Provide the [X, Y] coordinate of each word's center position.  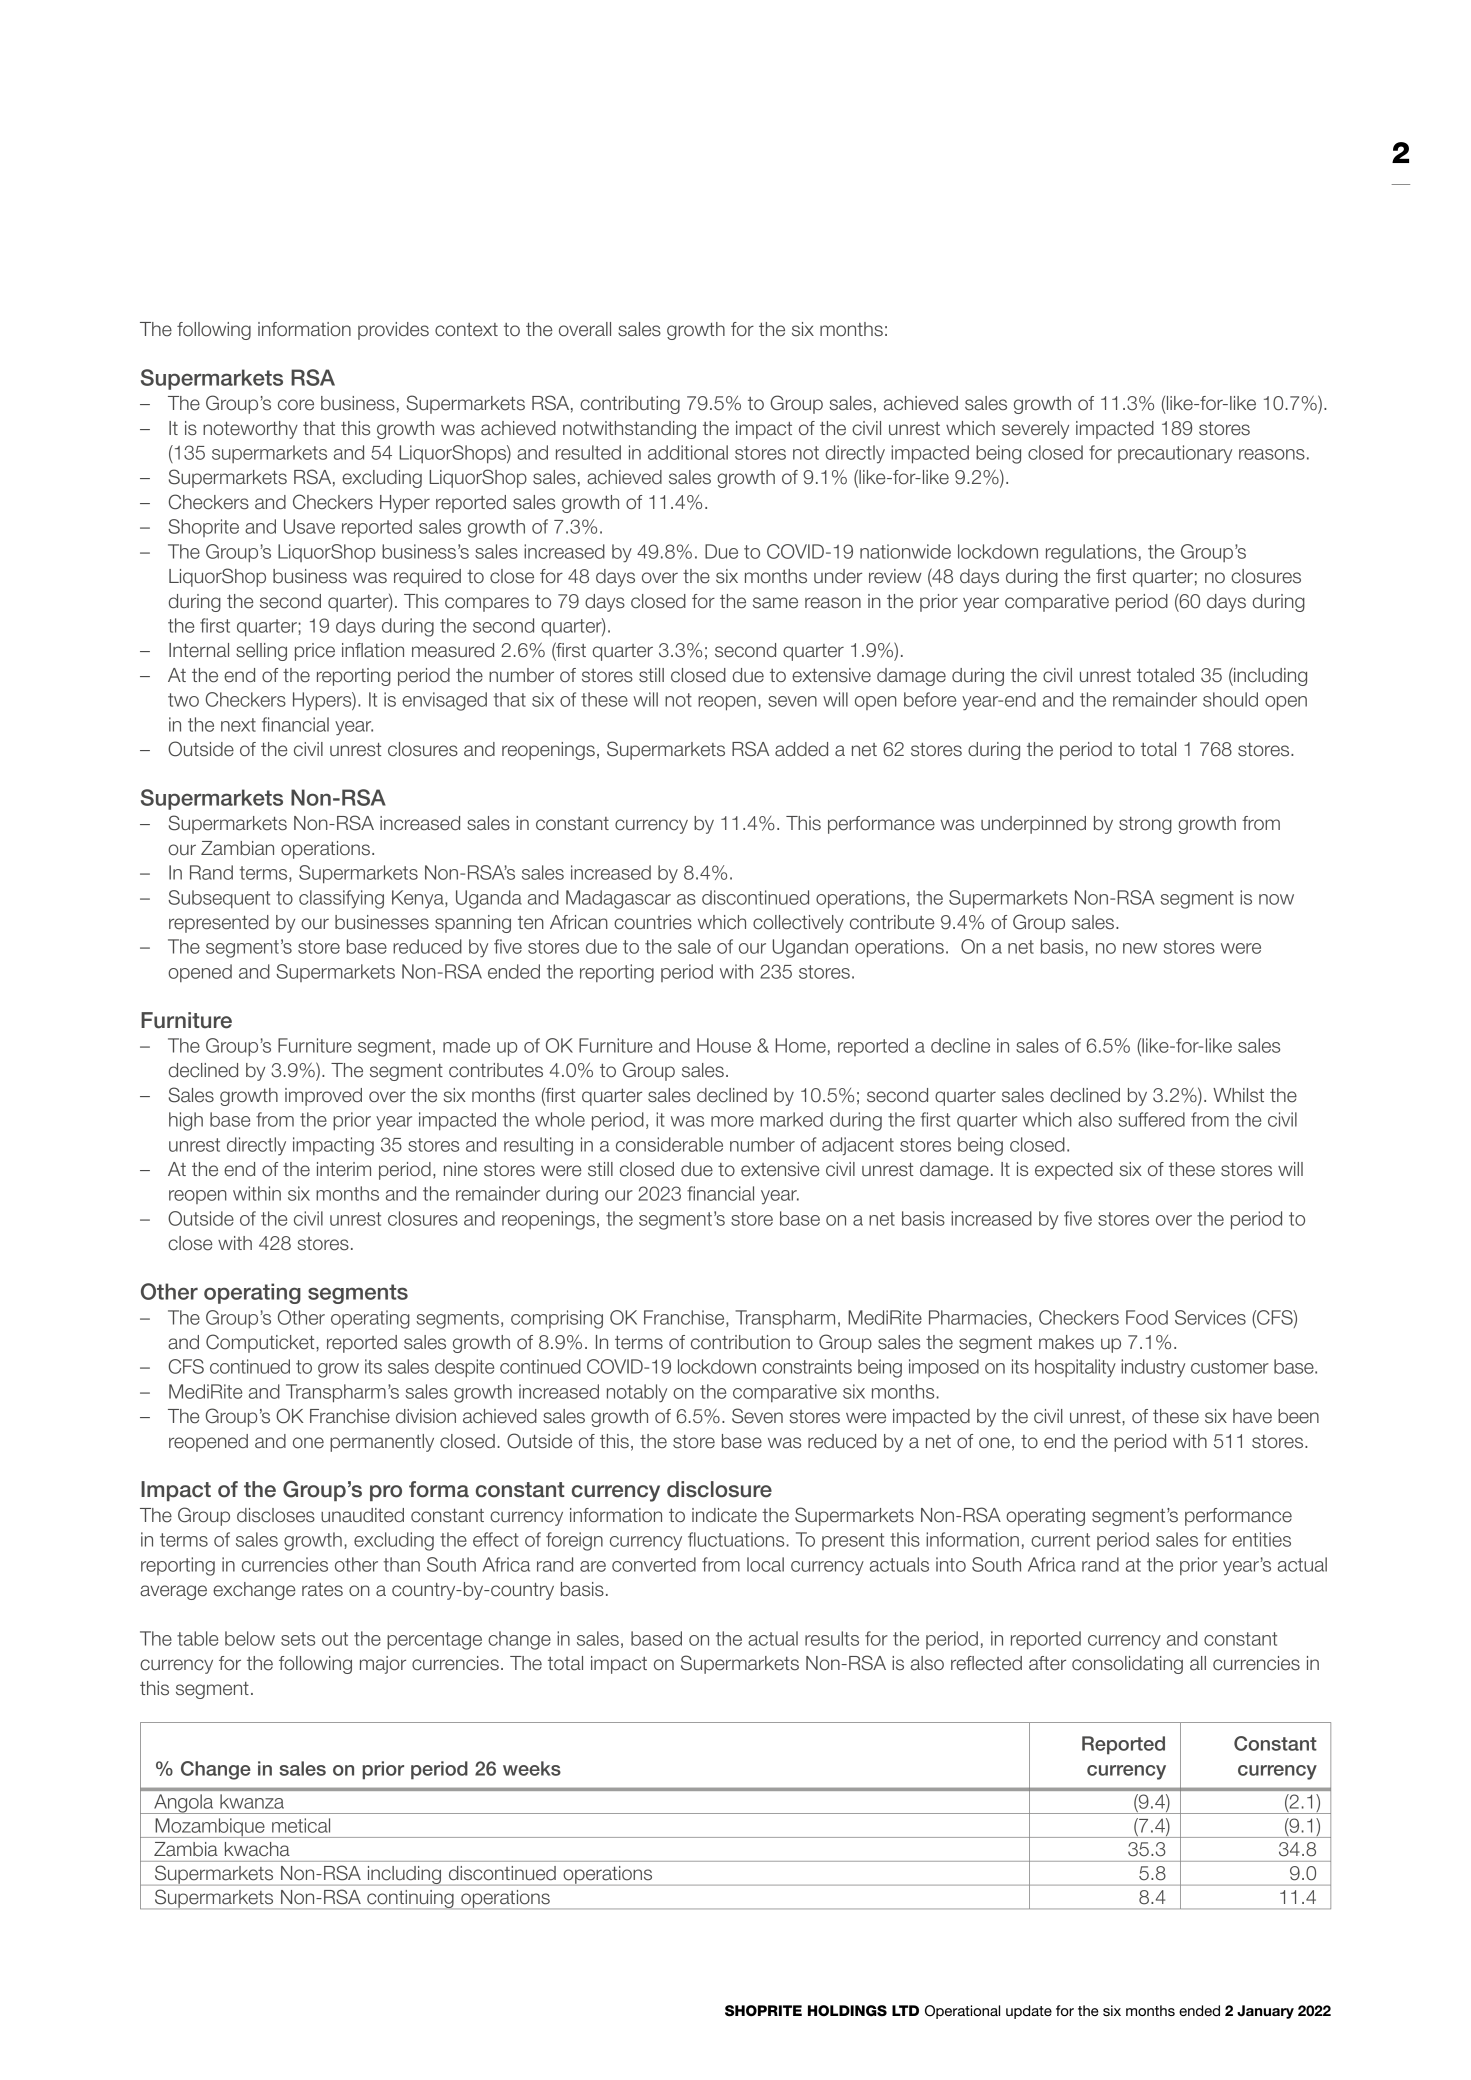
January [1265, 2012]
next [238, 725]
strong [1145, 825]
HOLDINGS [847, 2011]
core [296, 405]
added [801, 749]
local [765, 1564]
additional [688, 452]
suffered [1151, 1119]
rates [322, 1590]
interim [344, 1169]
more [732, 1121]
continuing [410, 1899]
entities [1261, 1539]
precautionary [1175, 454]
